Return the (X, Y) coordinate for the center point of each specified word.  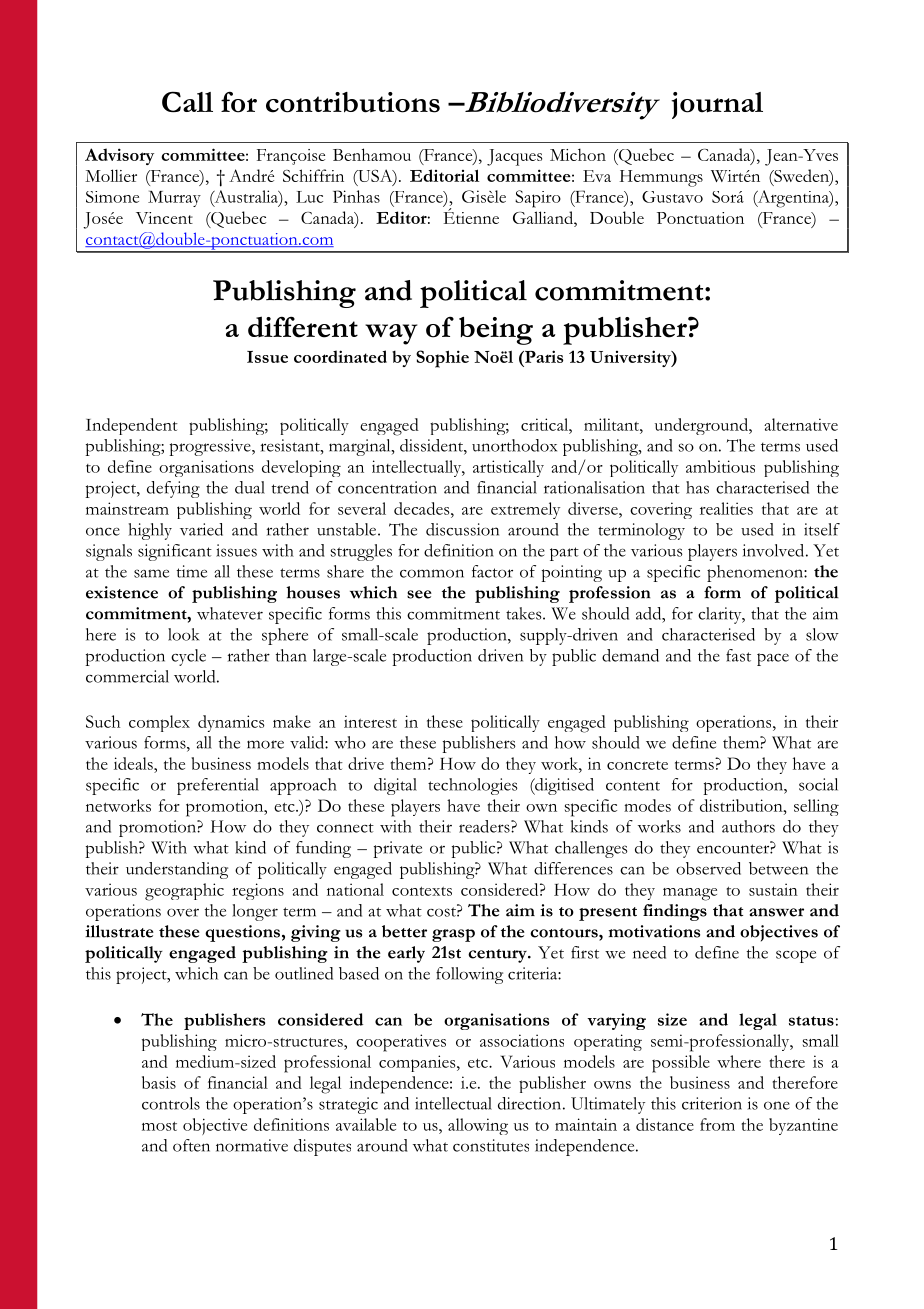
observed (708, 868)
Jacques (514, 157)
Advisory (119, 156)
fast (738, 655)
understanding (177, 870)
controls (171, 1103)
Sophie (442, 359)
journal (717, 105)
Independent (132, 426)
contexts (422, 891)
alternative (801, 424)
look (183, 634)
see (419, 594)
